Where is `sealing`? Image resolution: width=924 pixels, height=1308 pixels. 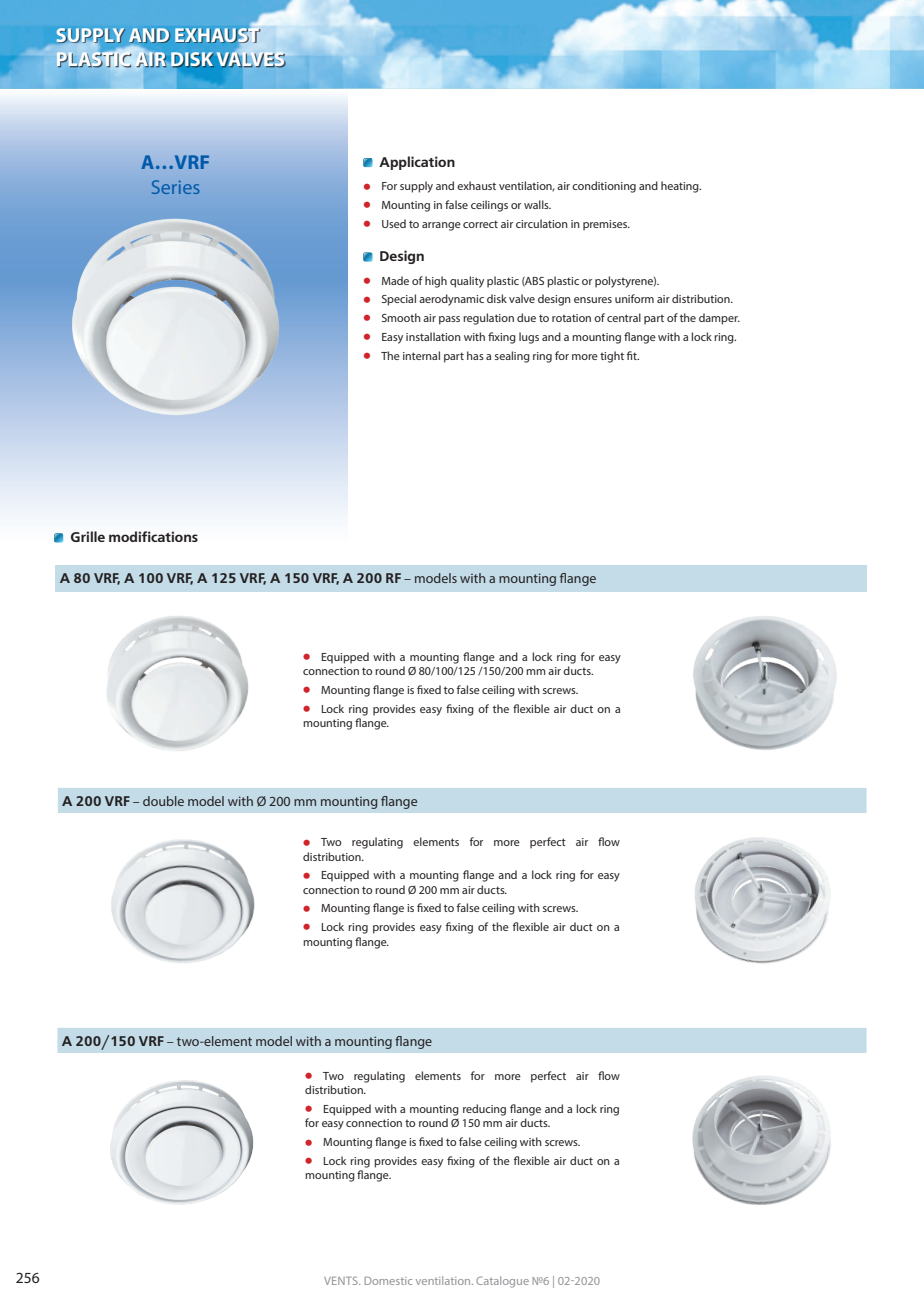
sealing is located at coordinates (512, 357).
